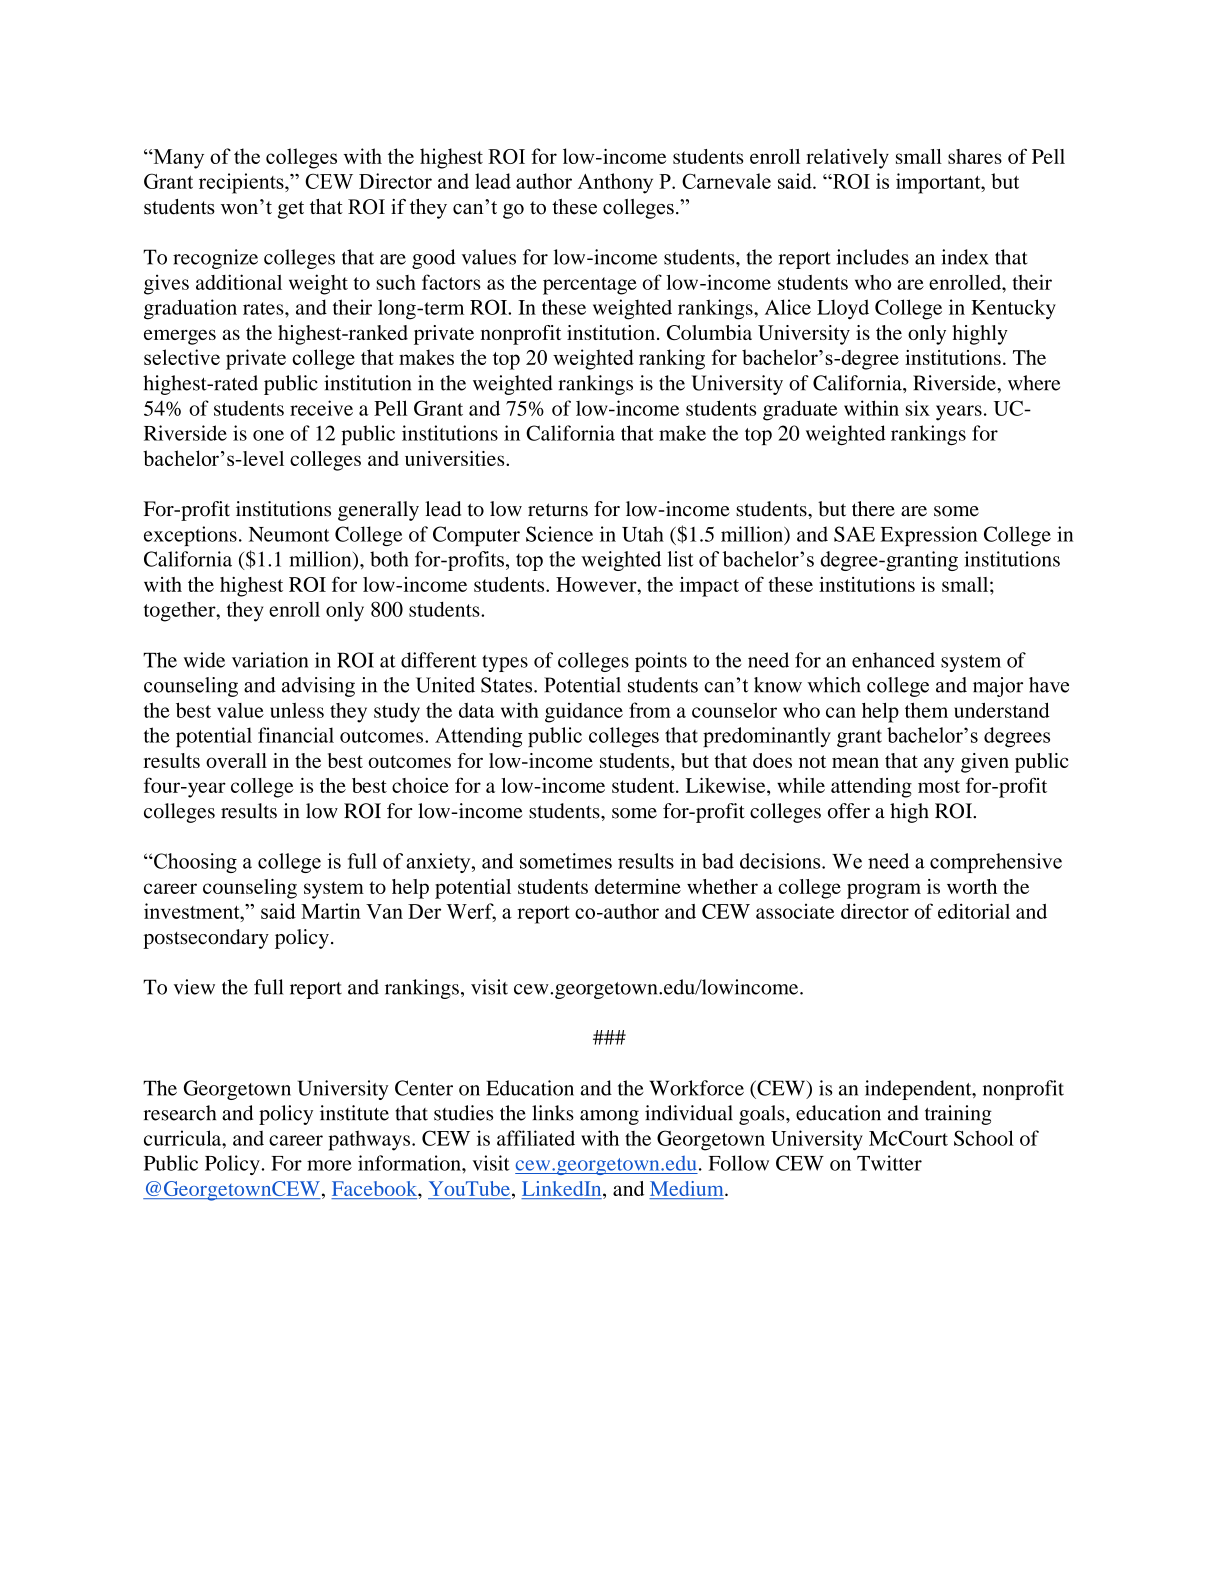 The height and width of the screenshot is (1576, 1218). What do you see at coordinates (329, 1165) in the screenshot?
I see `more` at bounding box center [329, 1165].
